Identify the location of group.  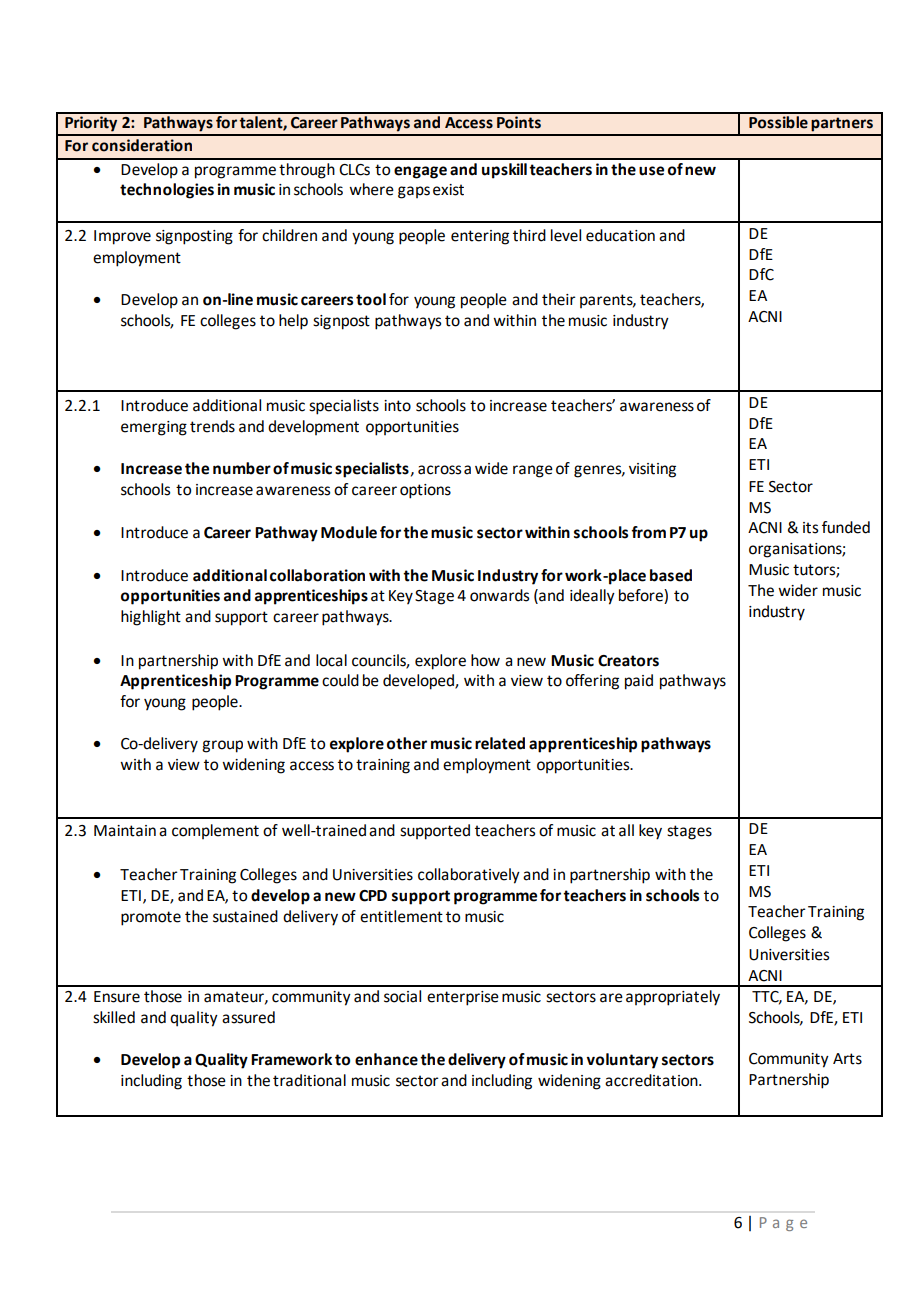
(222, 746).
